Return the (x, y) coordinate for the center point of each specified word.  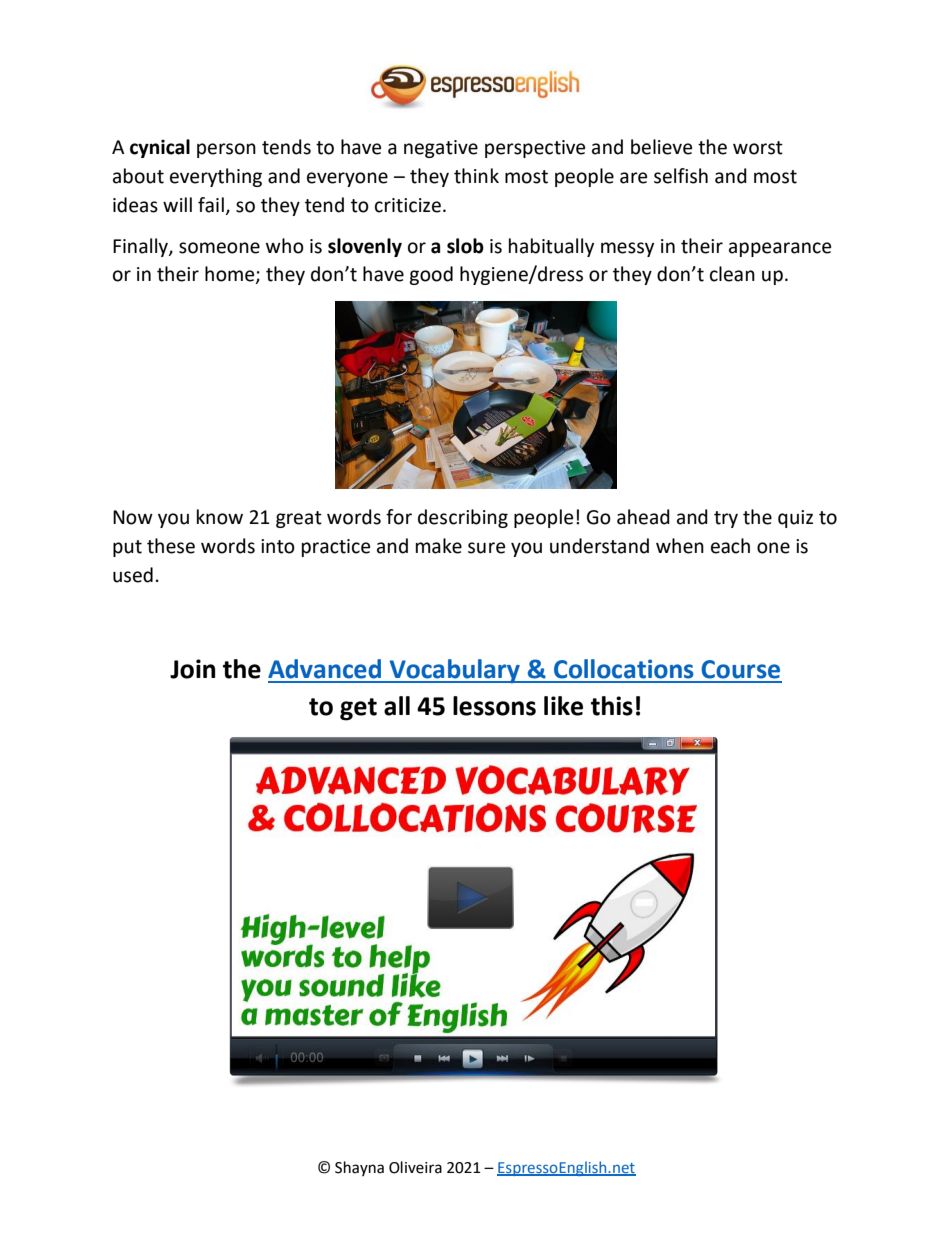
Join (192, 669)
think (476, 176)
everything (216, 177)
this (612, 706)
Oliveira (415, 1167)
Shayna (359, 1168)
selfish (681, 176)
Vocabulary (454, 671)
